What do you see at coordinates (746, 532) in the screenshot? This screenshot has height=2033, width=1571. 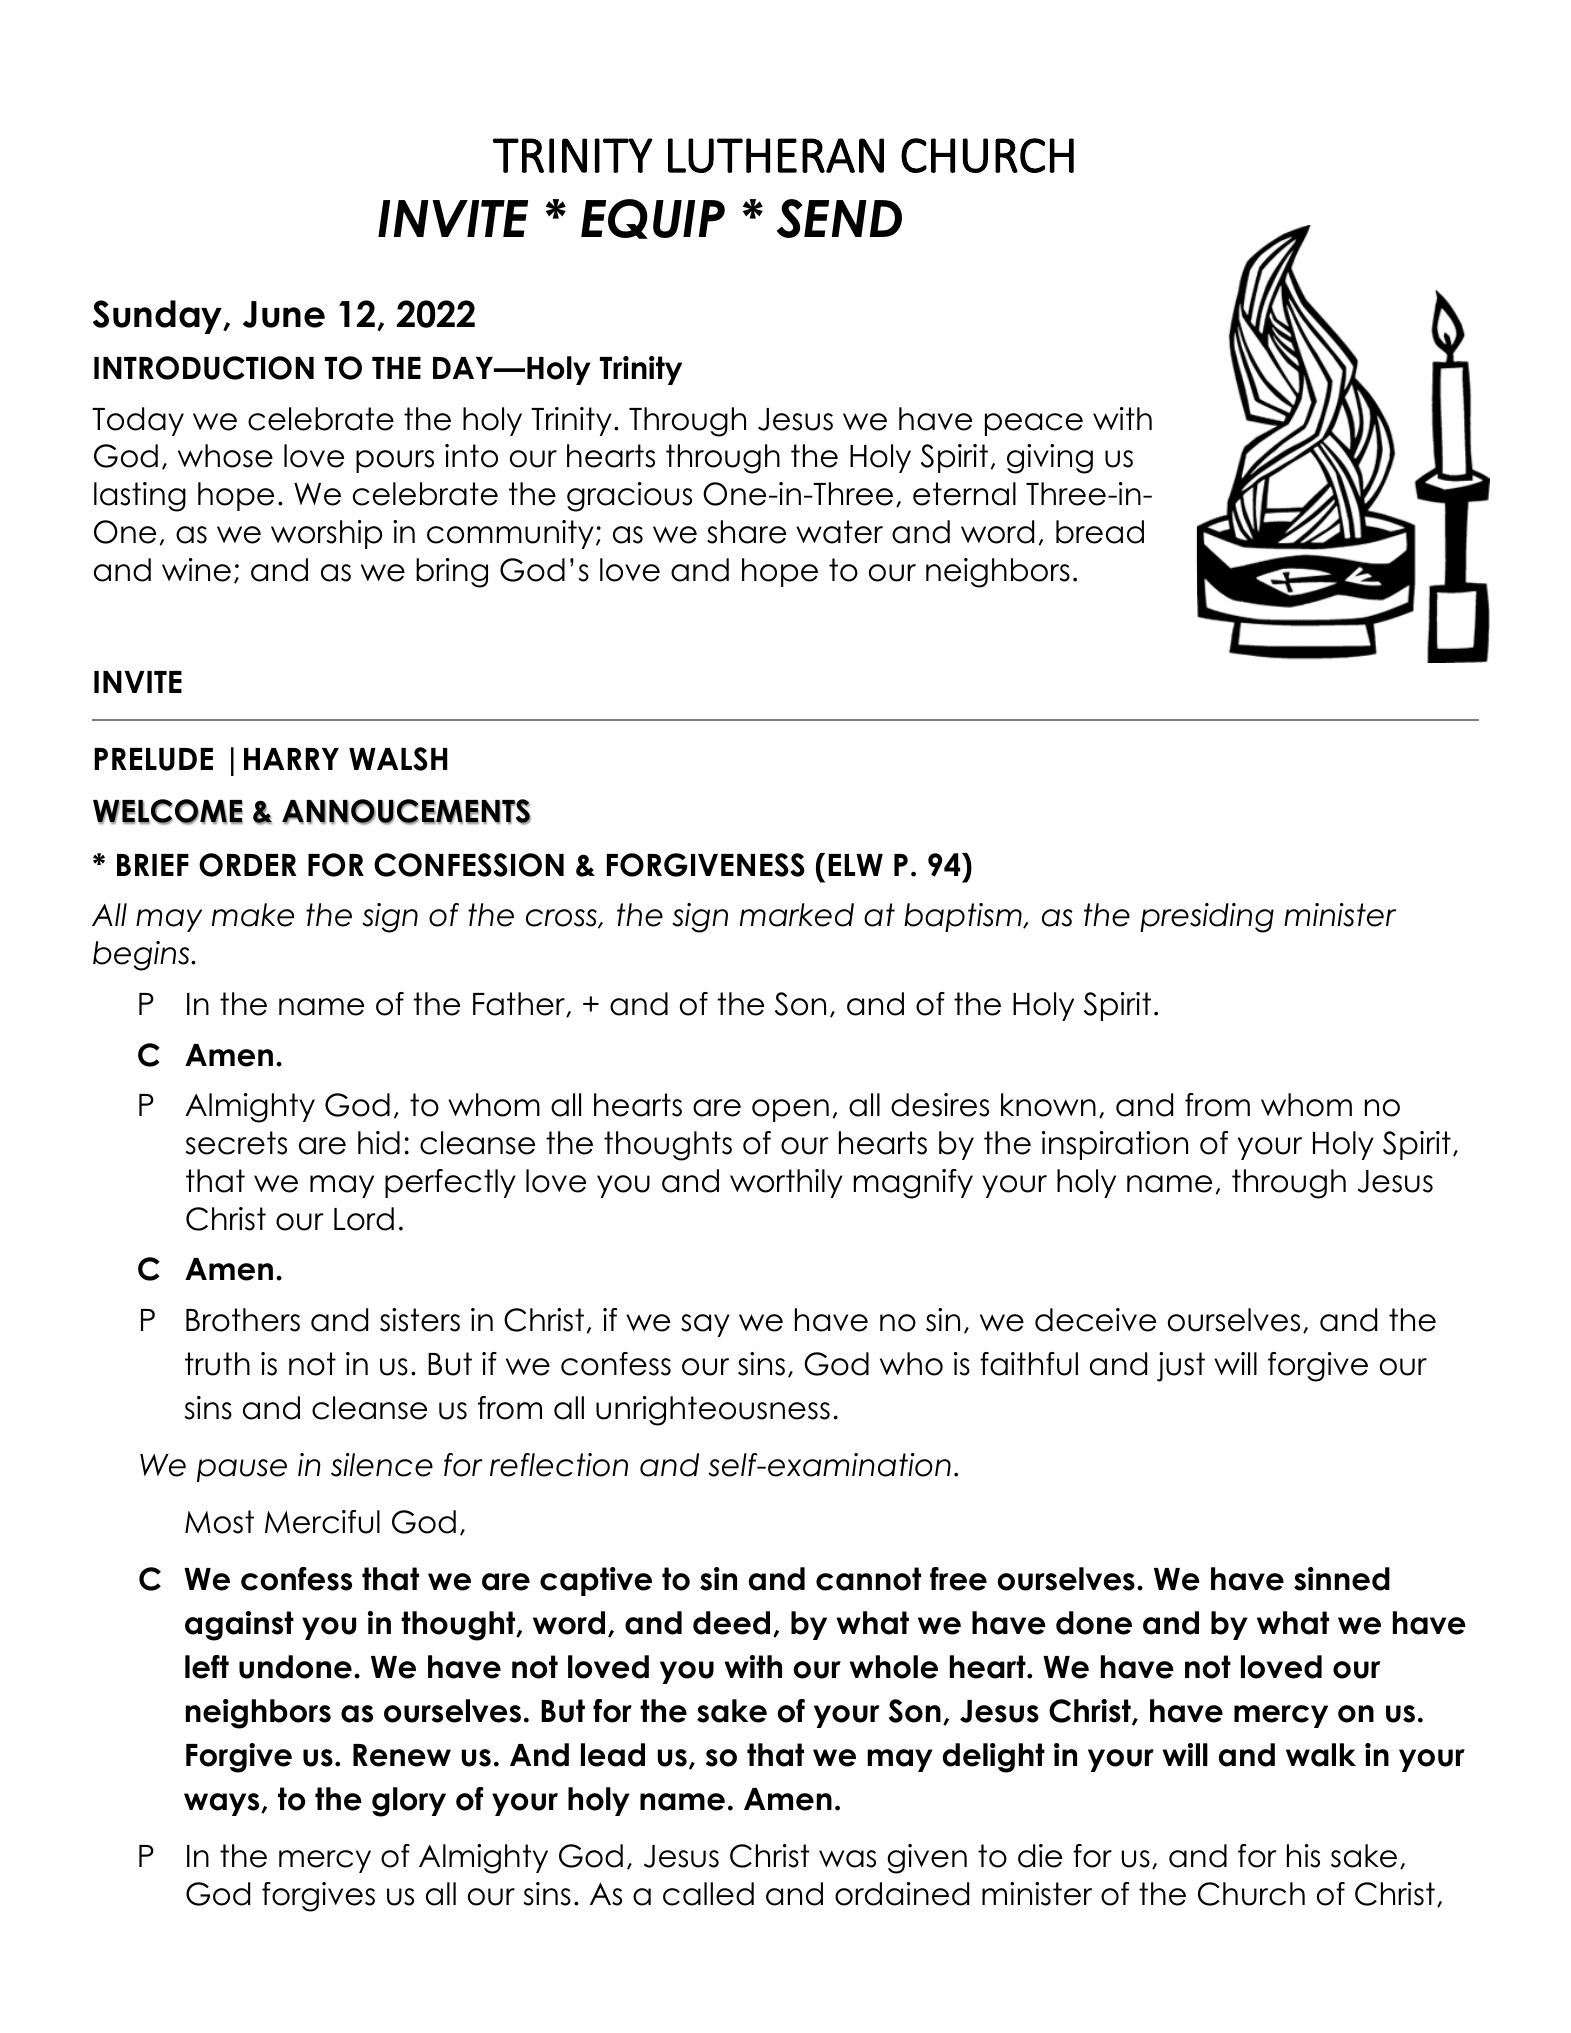 I see `share` at bounding box center [746, 532].
